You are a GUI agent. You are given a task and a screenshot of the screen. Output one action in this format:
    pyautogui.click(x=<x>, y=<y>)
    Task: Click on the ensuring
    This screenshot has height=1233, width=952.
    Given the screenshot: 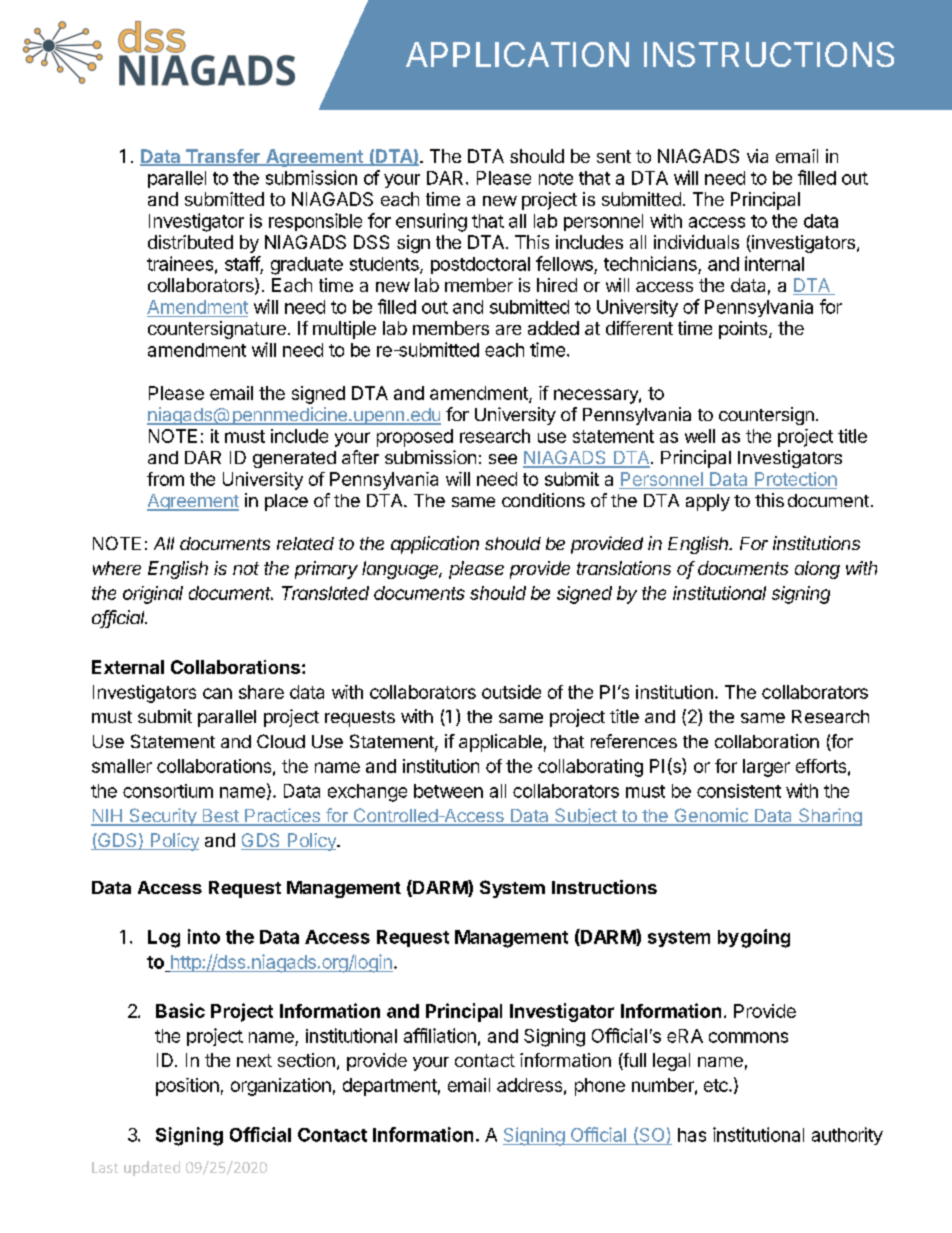 What is the action you would take?
    pyautogui.click(x=431, y=222)
